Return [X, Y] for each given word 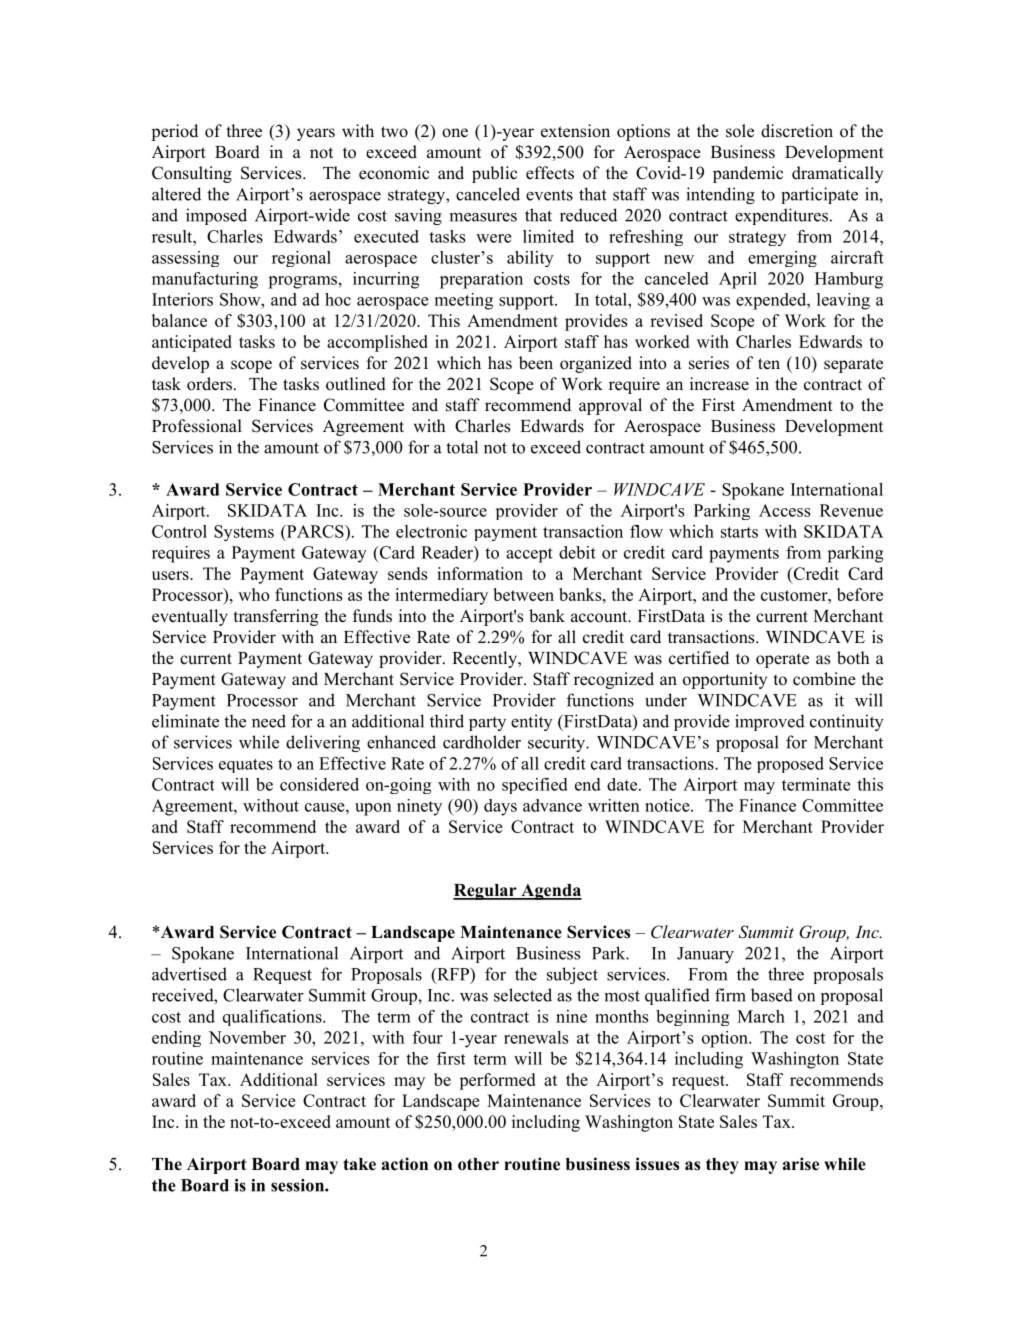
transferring [276, 617]
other [478, 1164]
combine [824, 679]
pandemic [748, 174]
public [494, 174]
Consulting [192, 174]
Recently [485, 659]
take [359, 1164]
